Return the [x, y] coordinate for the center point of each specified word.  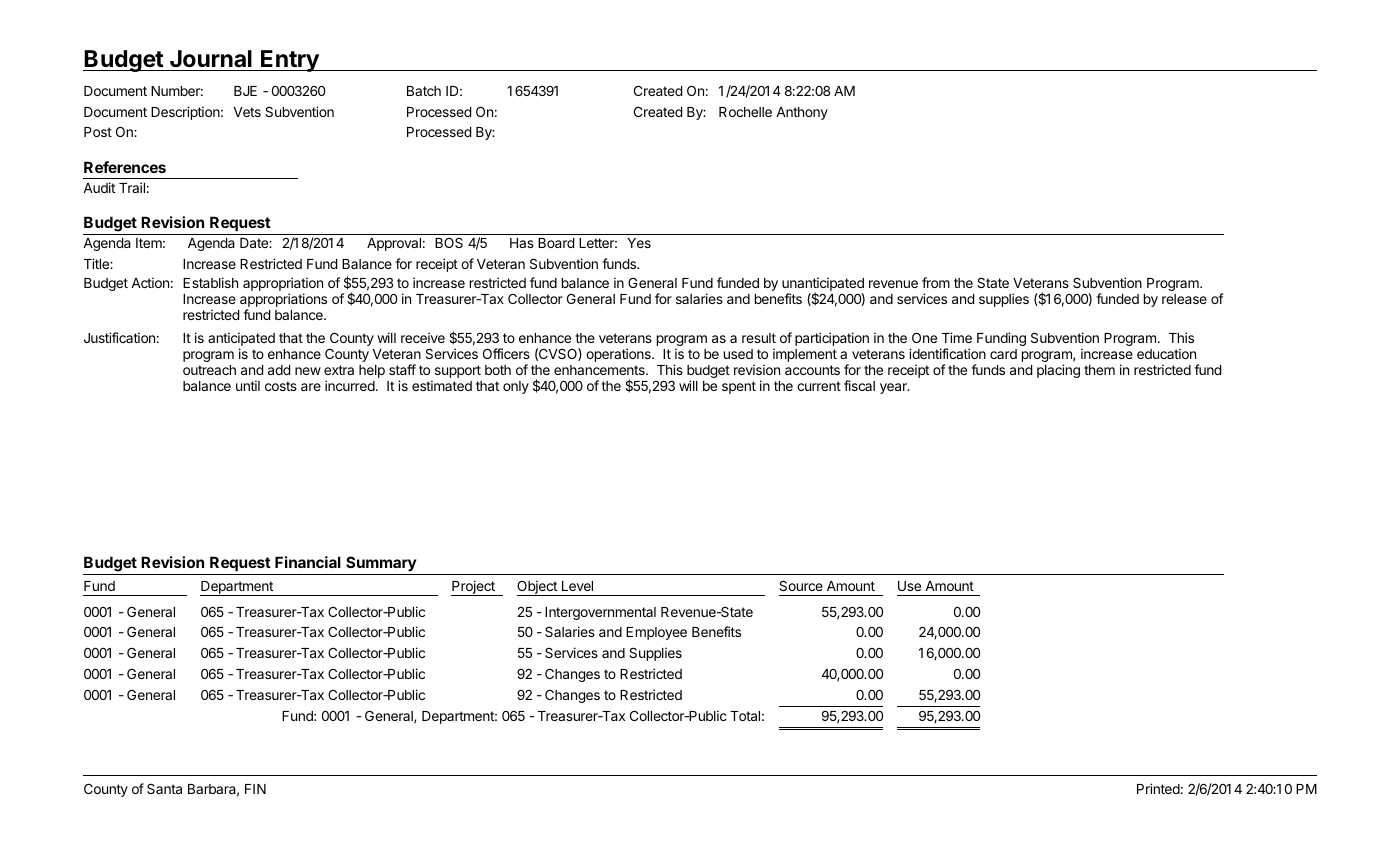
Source [801, 585]
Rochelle [745, 112]
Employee [656, 633]
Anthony [802, 113]
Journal [211, 60]
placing [1058, 371]
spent [739, 387]
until [248, 385]
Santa [164, 789]
